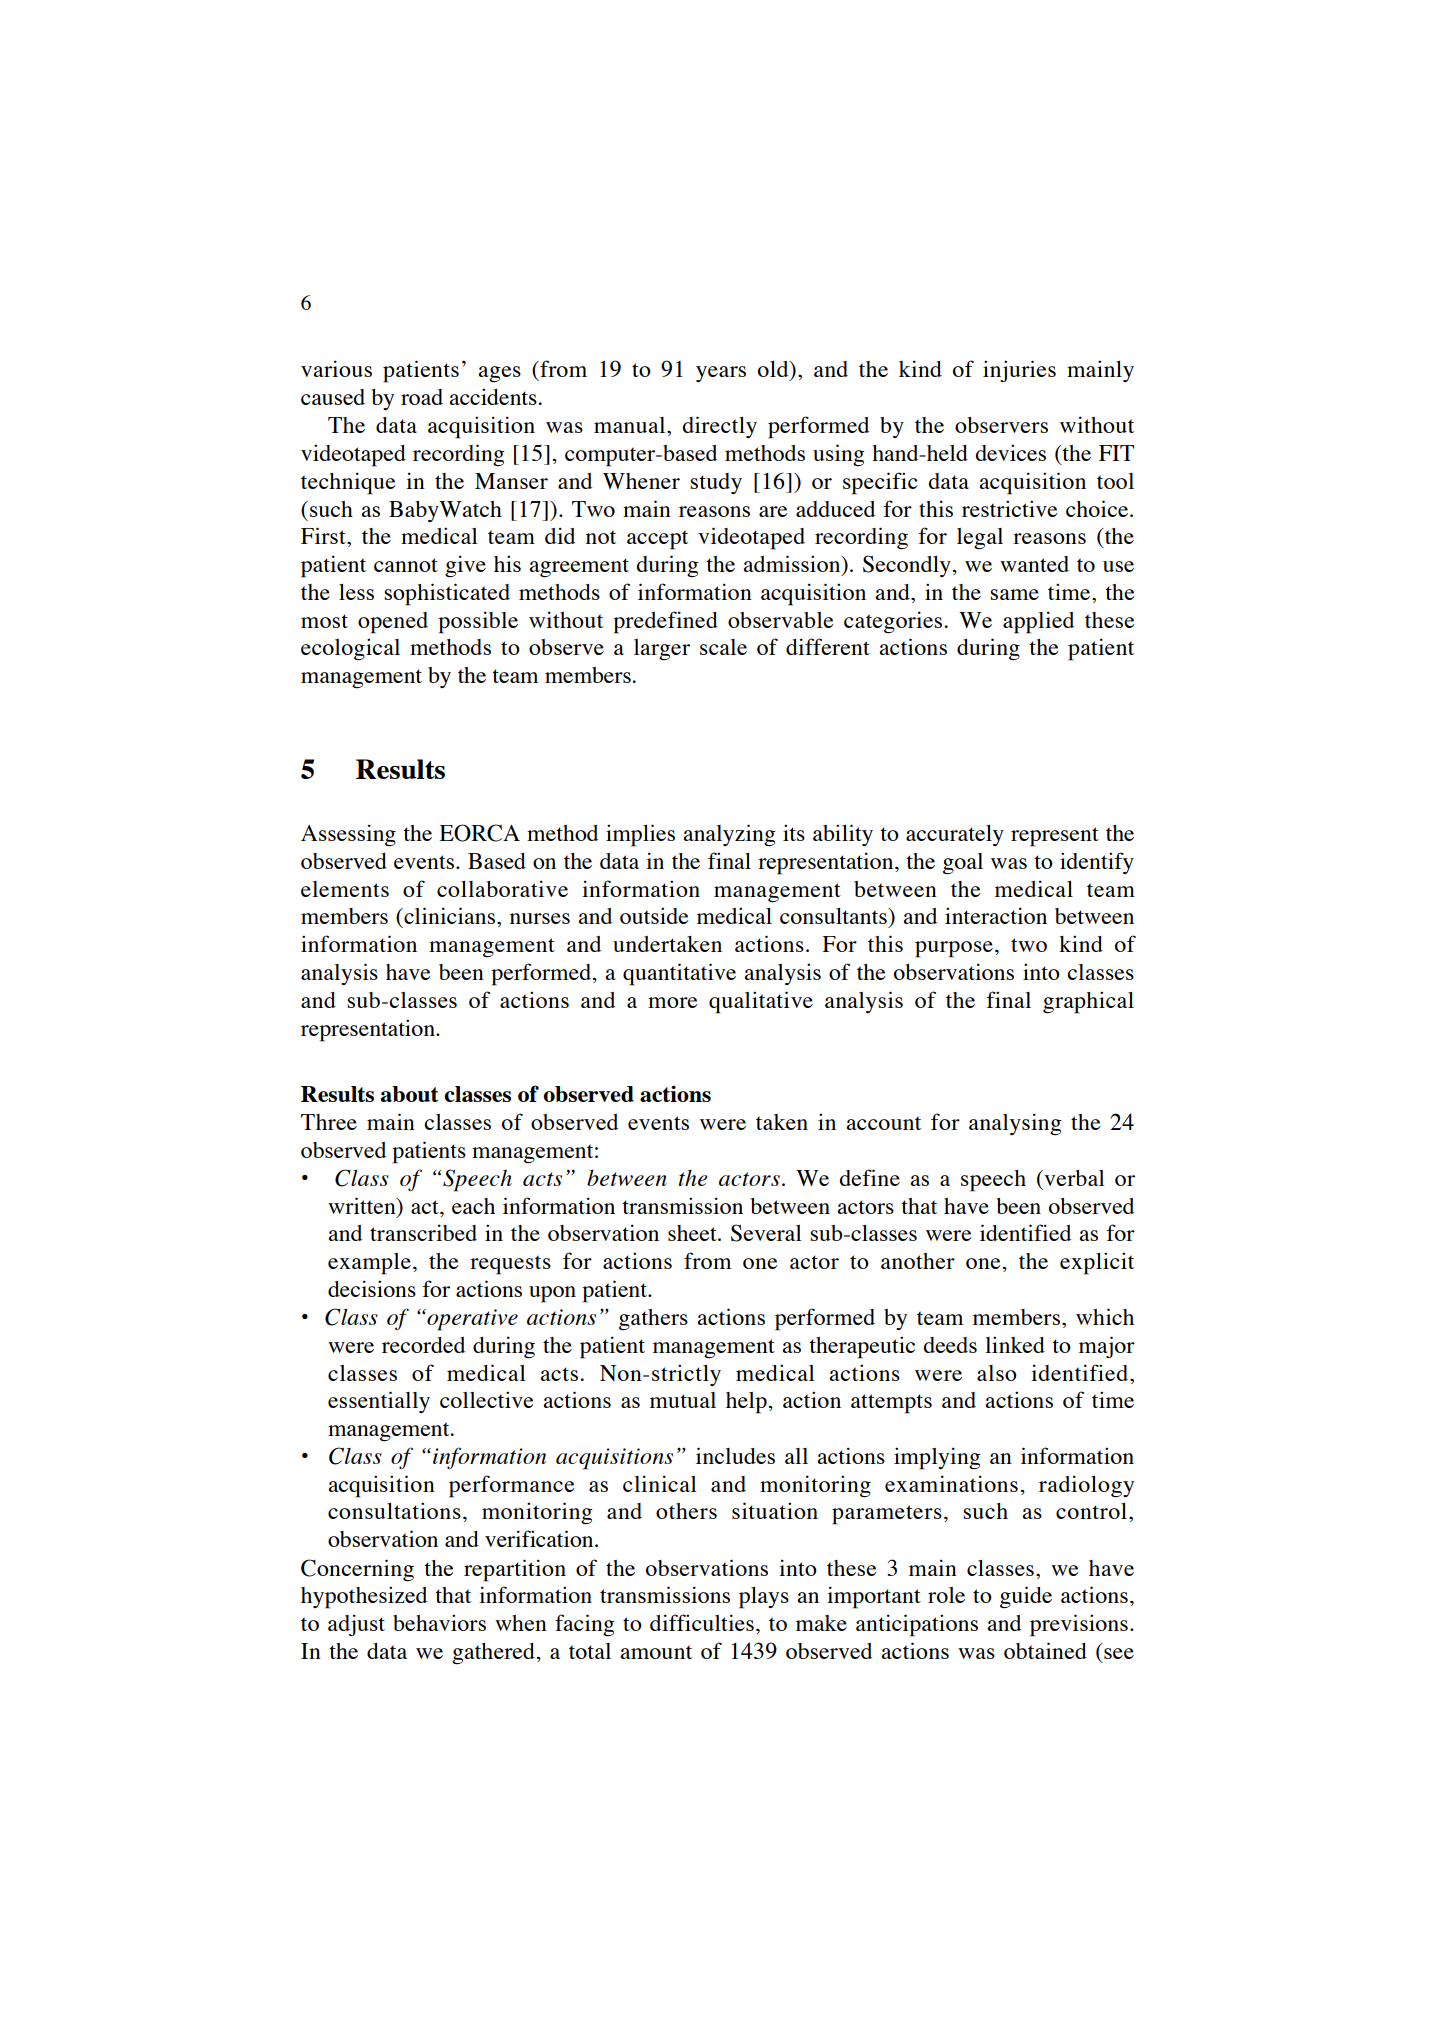 The height and width of the screenshot is (2029, 1435). What do you see at coordinates (702, 1622) in the screenshot?
I see `difficulties` at bounding box center [702, 1622].
